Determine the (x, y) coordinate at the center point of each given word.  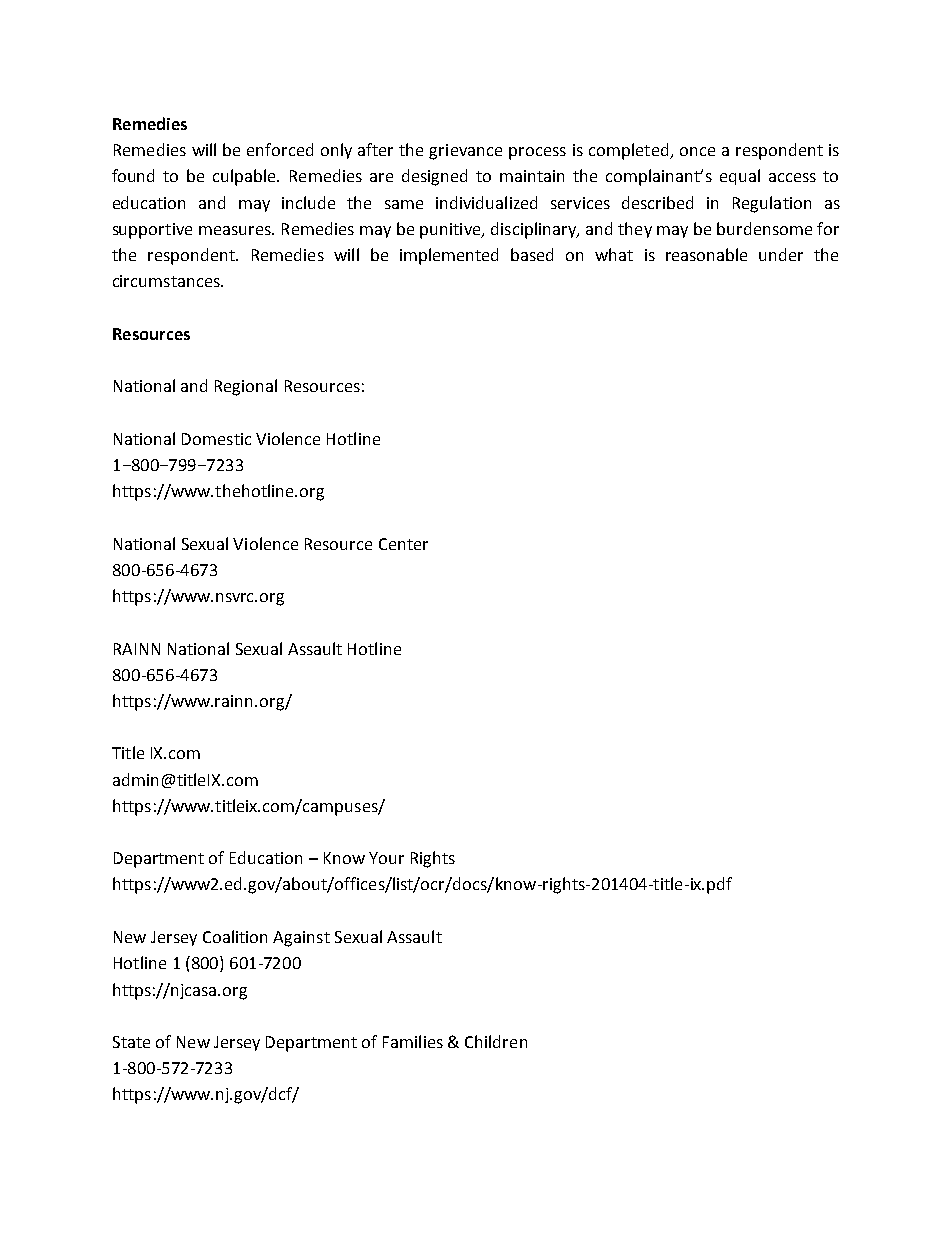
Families (413, 1041)
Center (403, 544)
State (131, 1042)
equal (740, 177)
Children (496, 1041)
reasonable (706, 254)
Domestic (216, 439)
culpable (245, 177)
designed (434, 177)
